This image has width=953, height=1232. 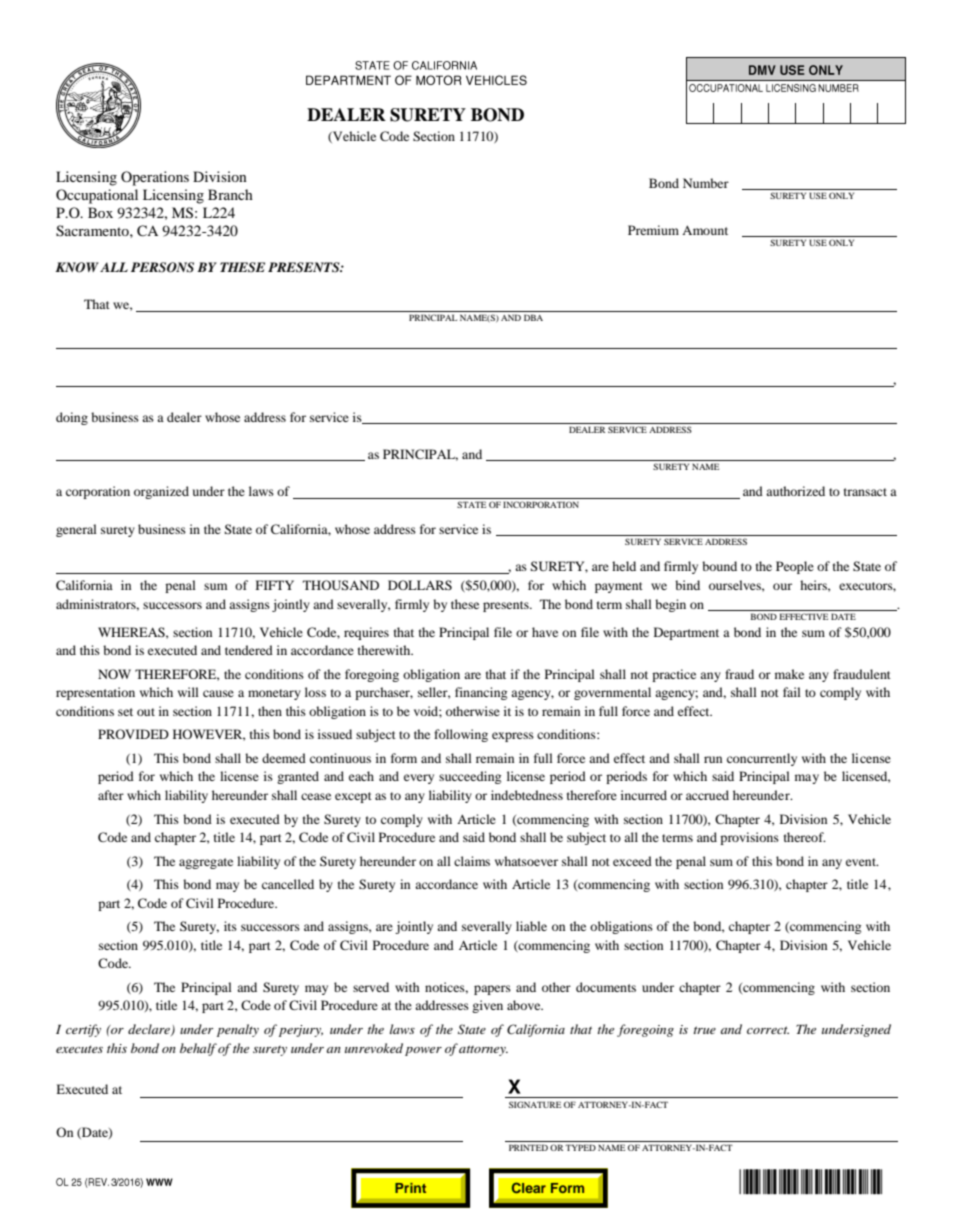 I want to click on provisions, so click(x=749, y=838).
